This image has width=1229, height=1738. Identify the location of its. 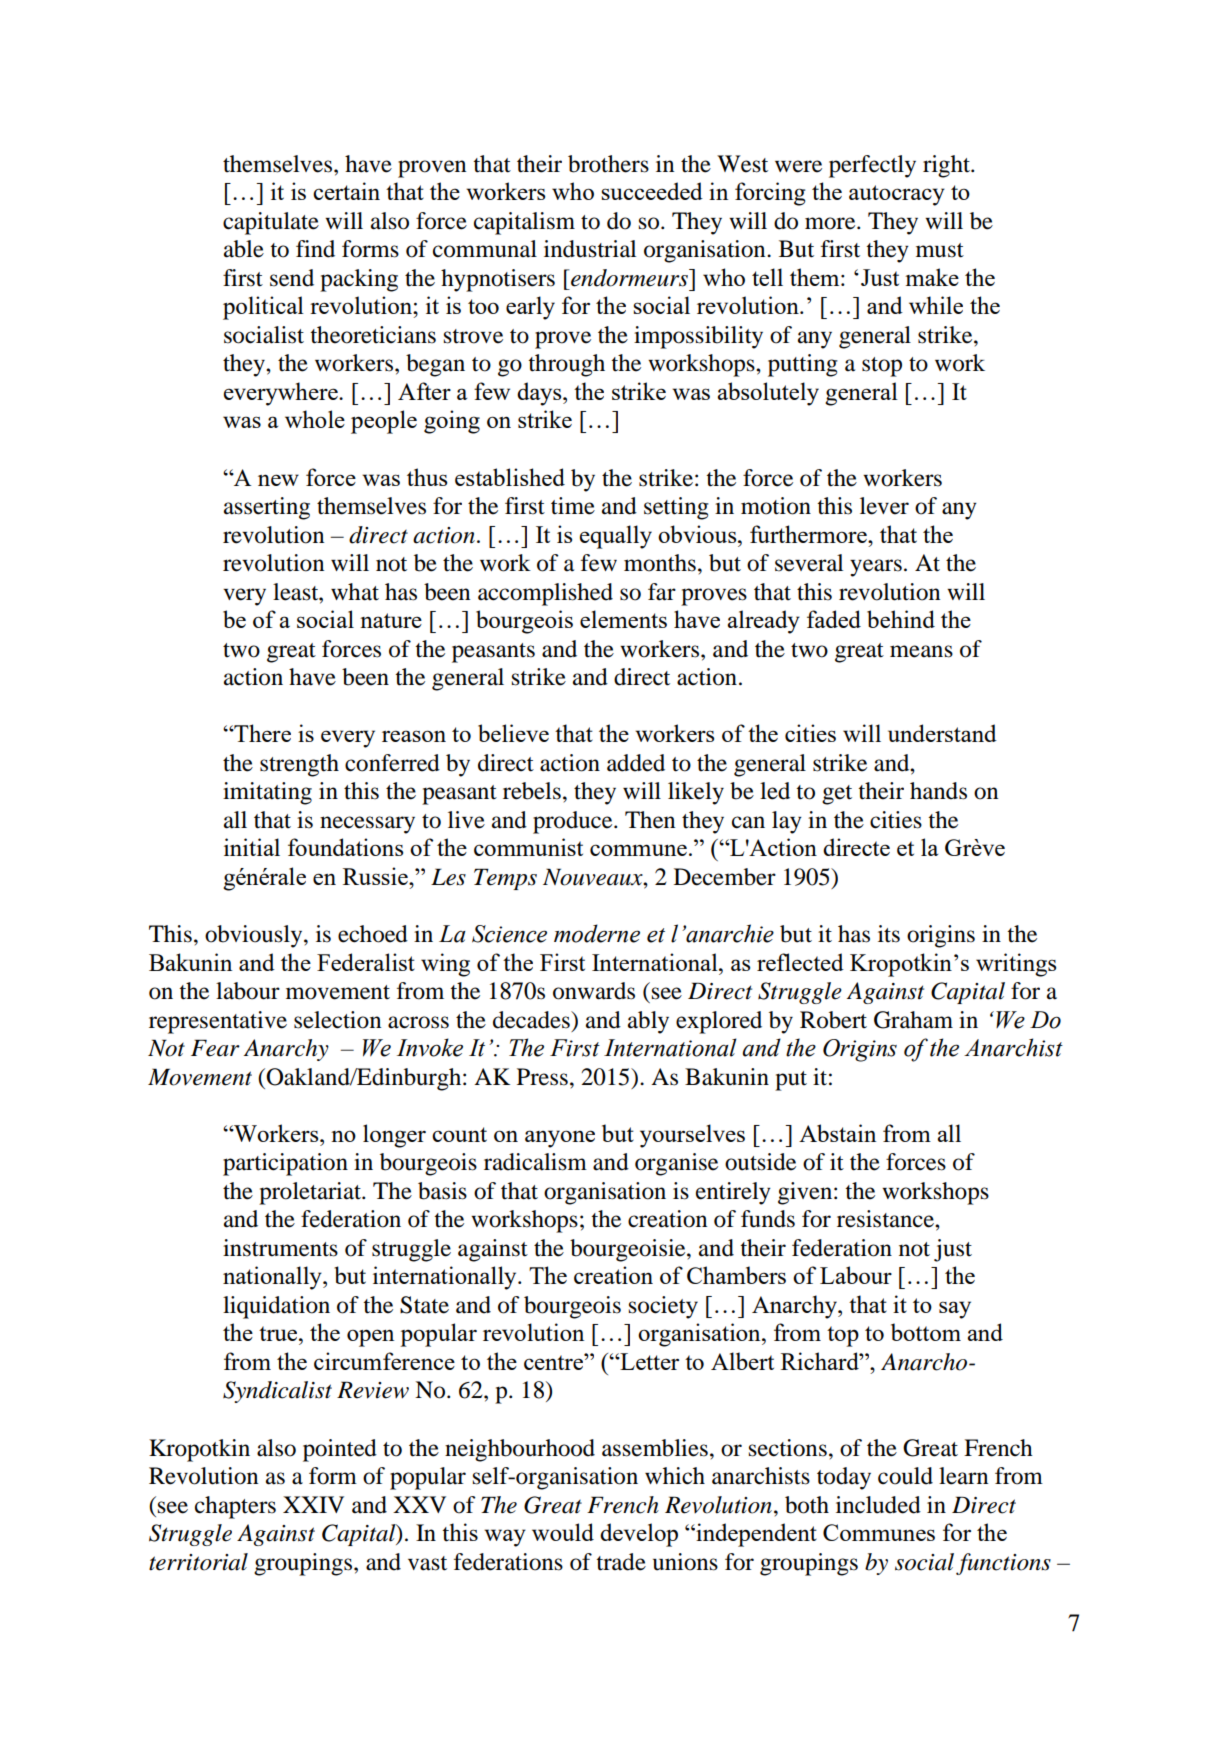
(889, 934).
